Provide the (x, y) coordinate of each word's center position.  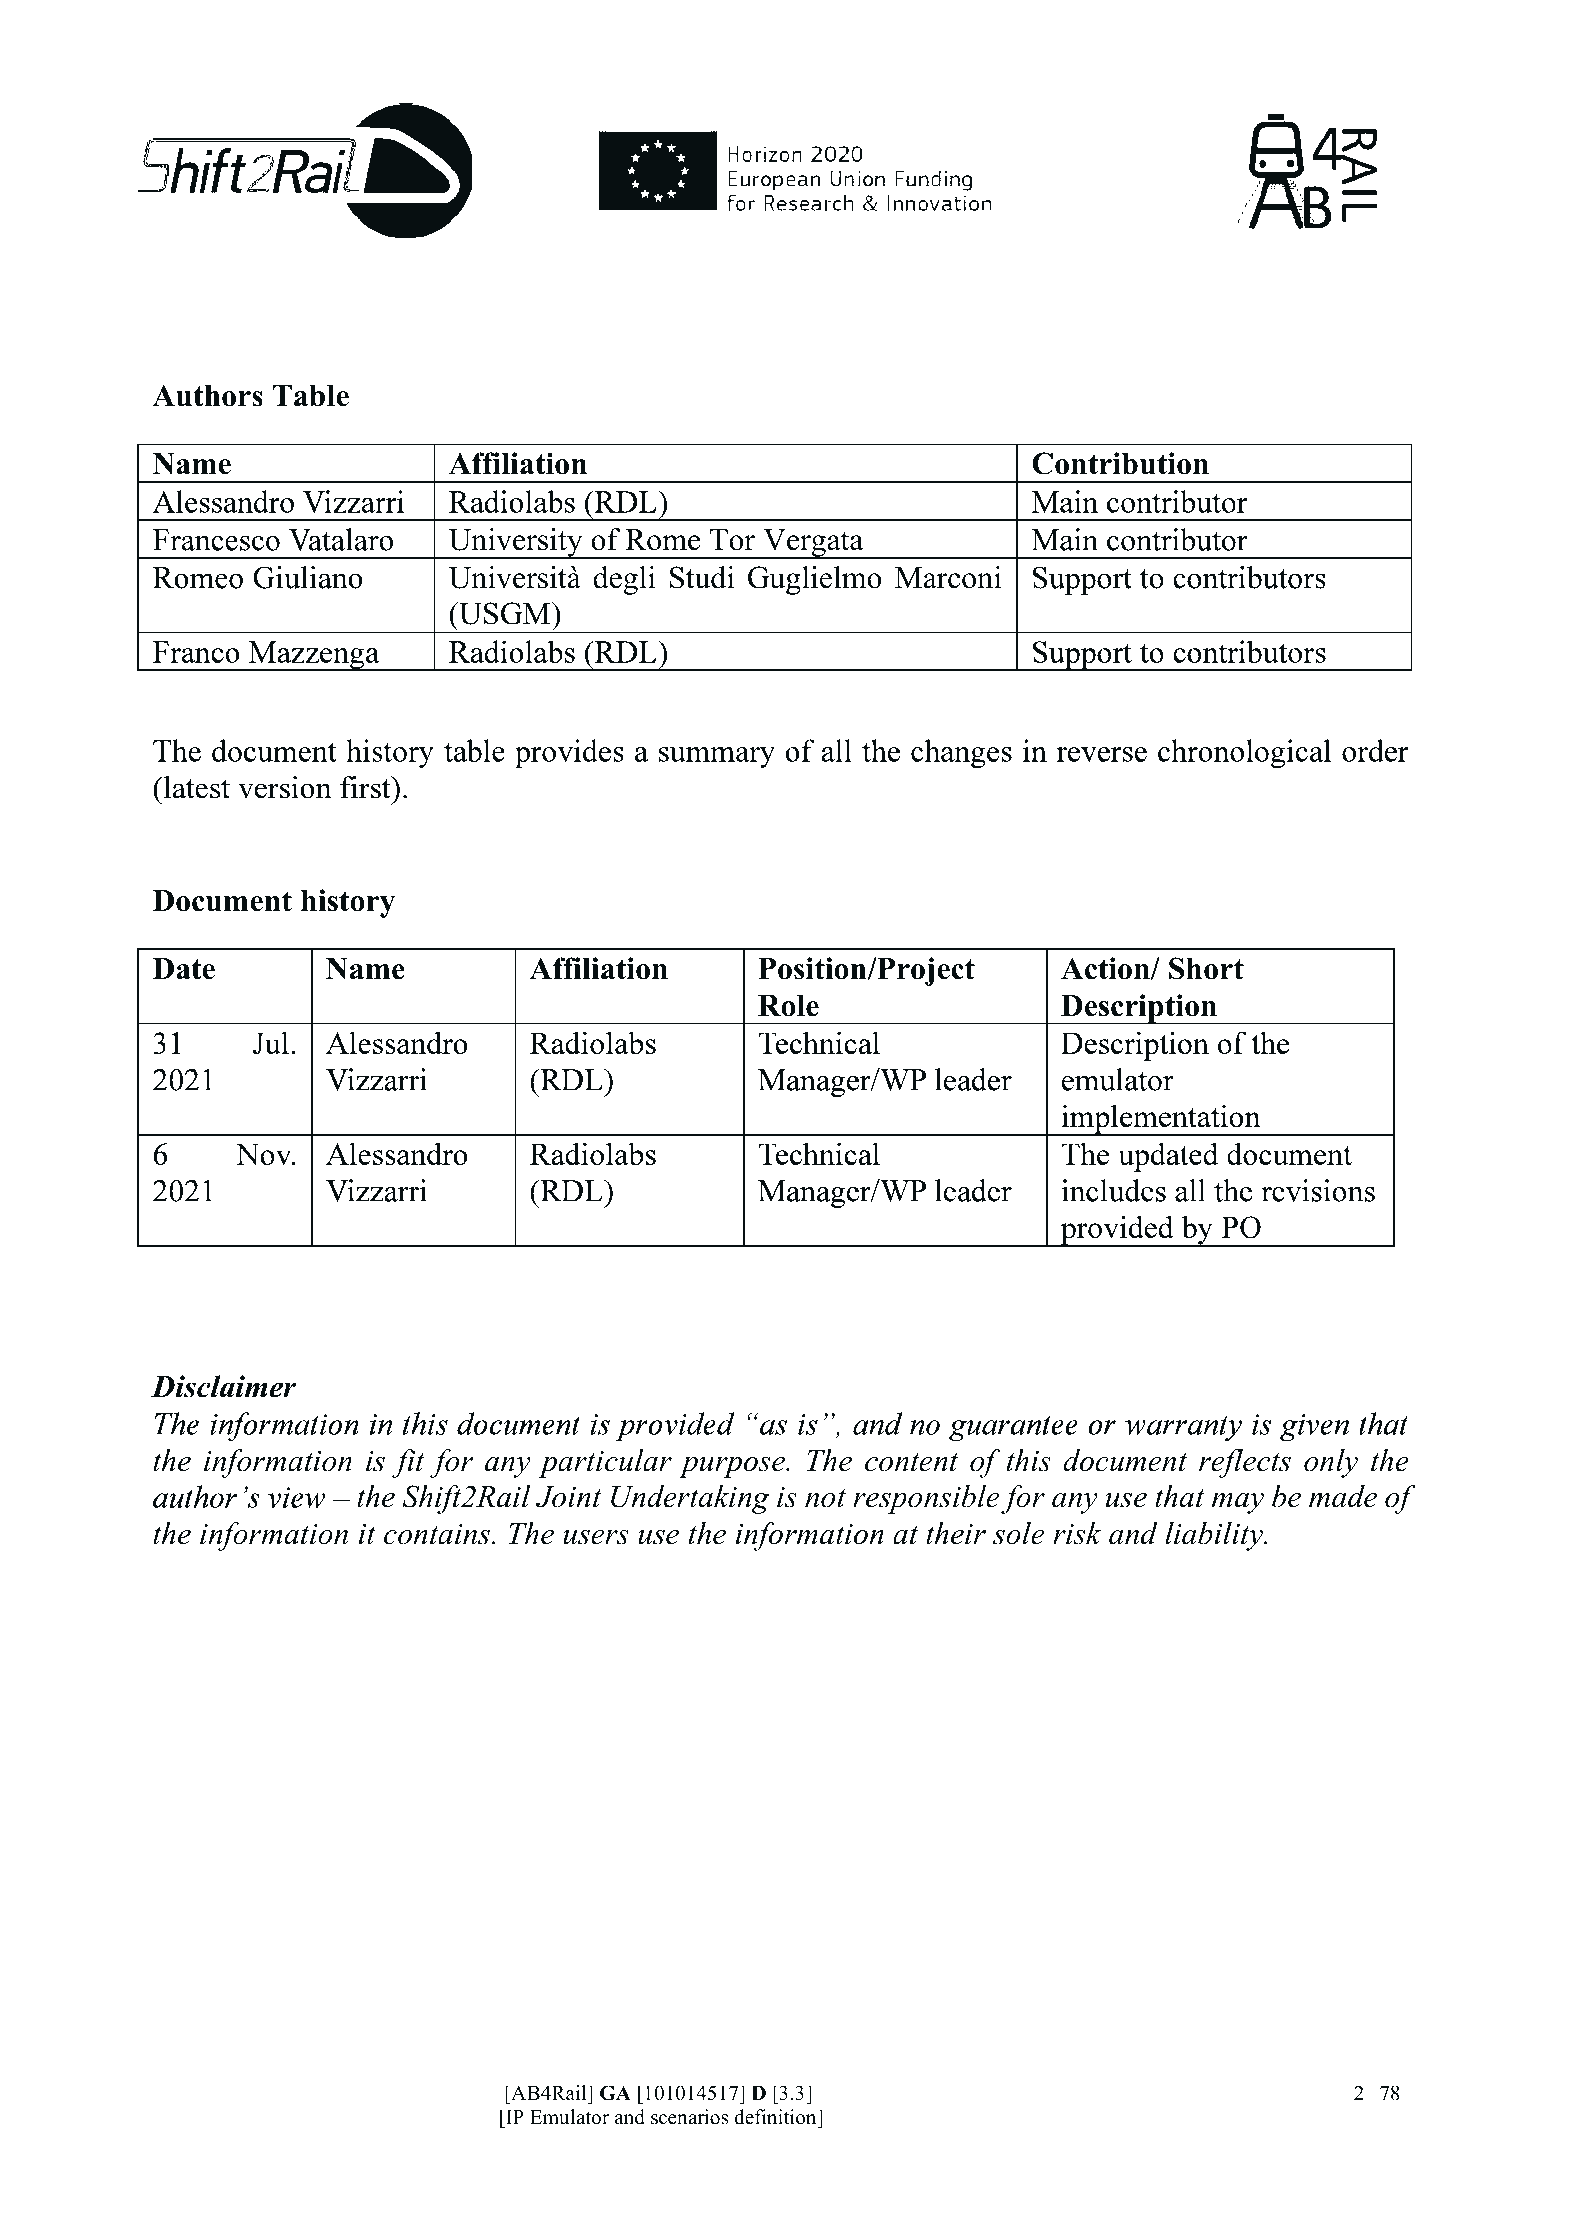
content (911, 1462)
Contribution (1120, 463)
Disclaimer (223, 1386)
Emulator (569, 2117)
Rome (662, 540)
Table (310, 396)
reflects (1245, 1463)
